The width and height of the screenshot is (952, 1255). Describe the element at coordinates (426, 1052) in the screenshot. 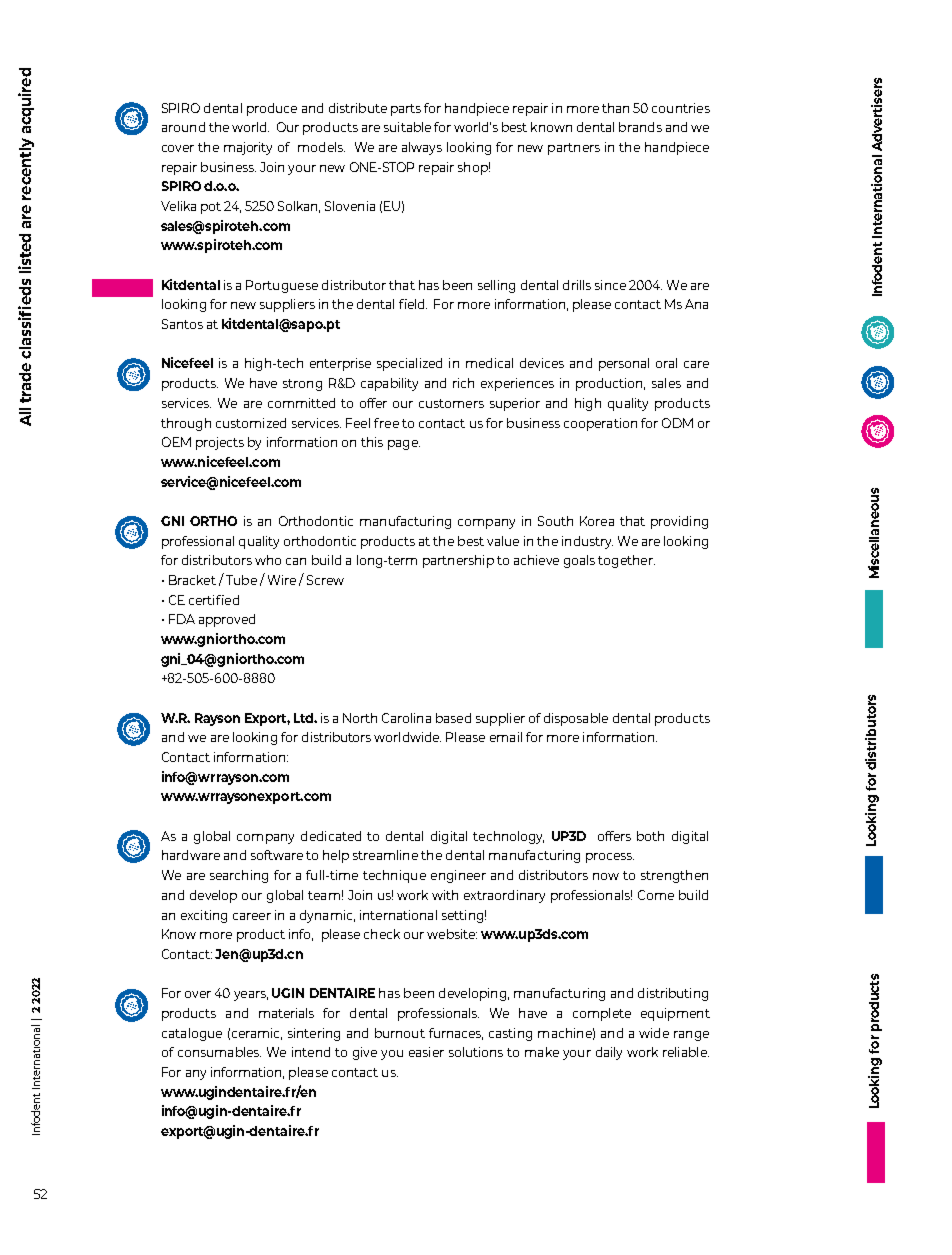

I see `easier` at that location.
